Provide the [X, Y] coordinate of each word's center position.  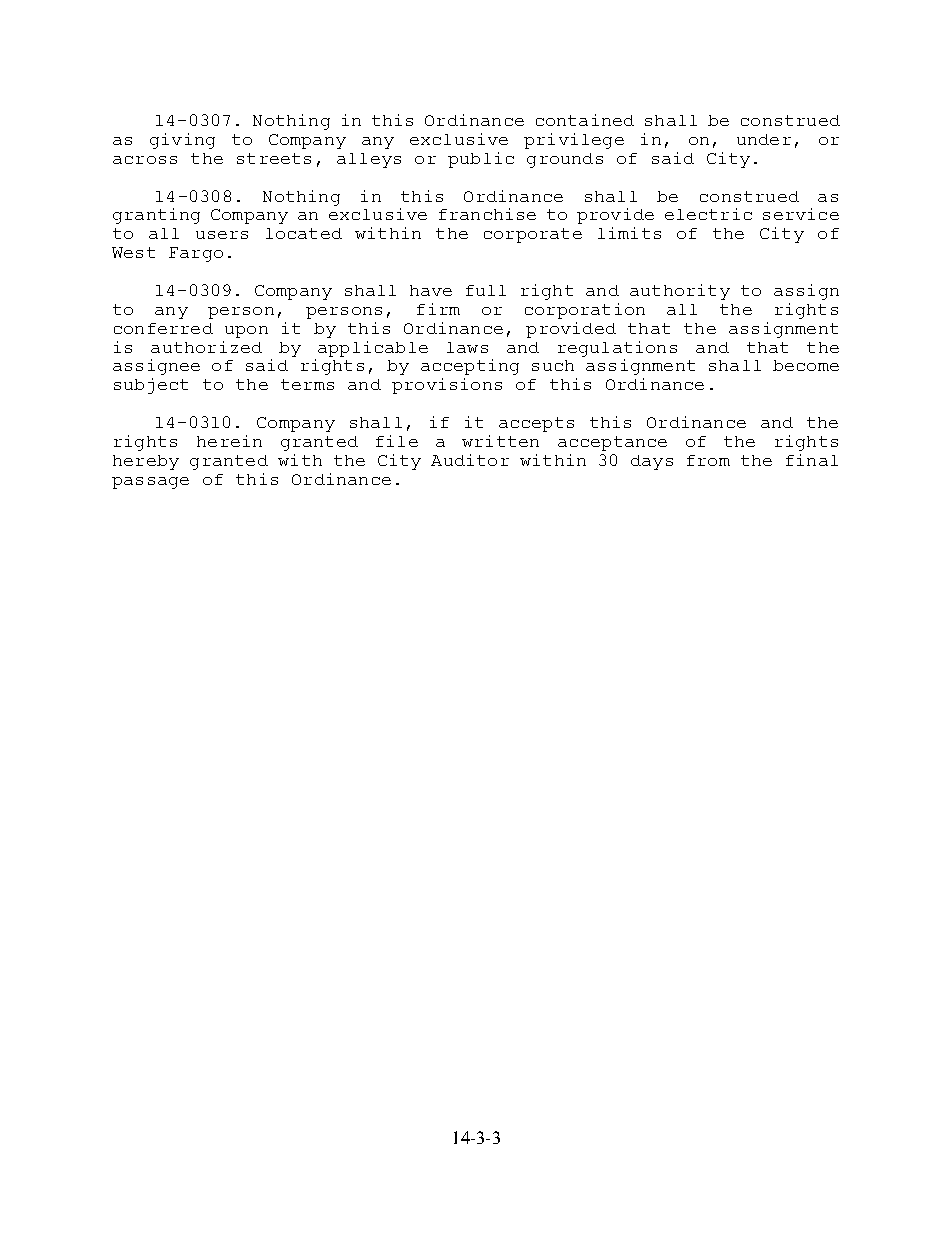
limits [629, 233]
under [764, 139]
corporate [533, 235]
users [222, 235]
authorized [206, 347]
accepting [470, 367]
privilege [574, 141]
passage [150, 483]
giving [182, 141]
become [806, 365]
